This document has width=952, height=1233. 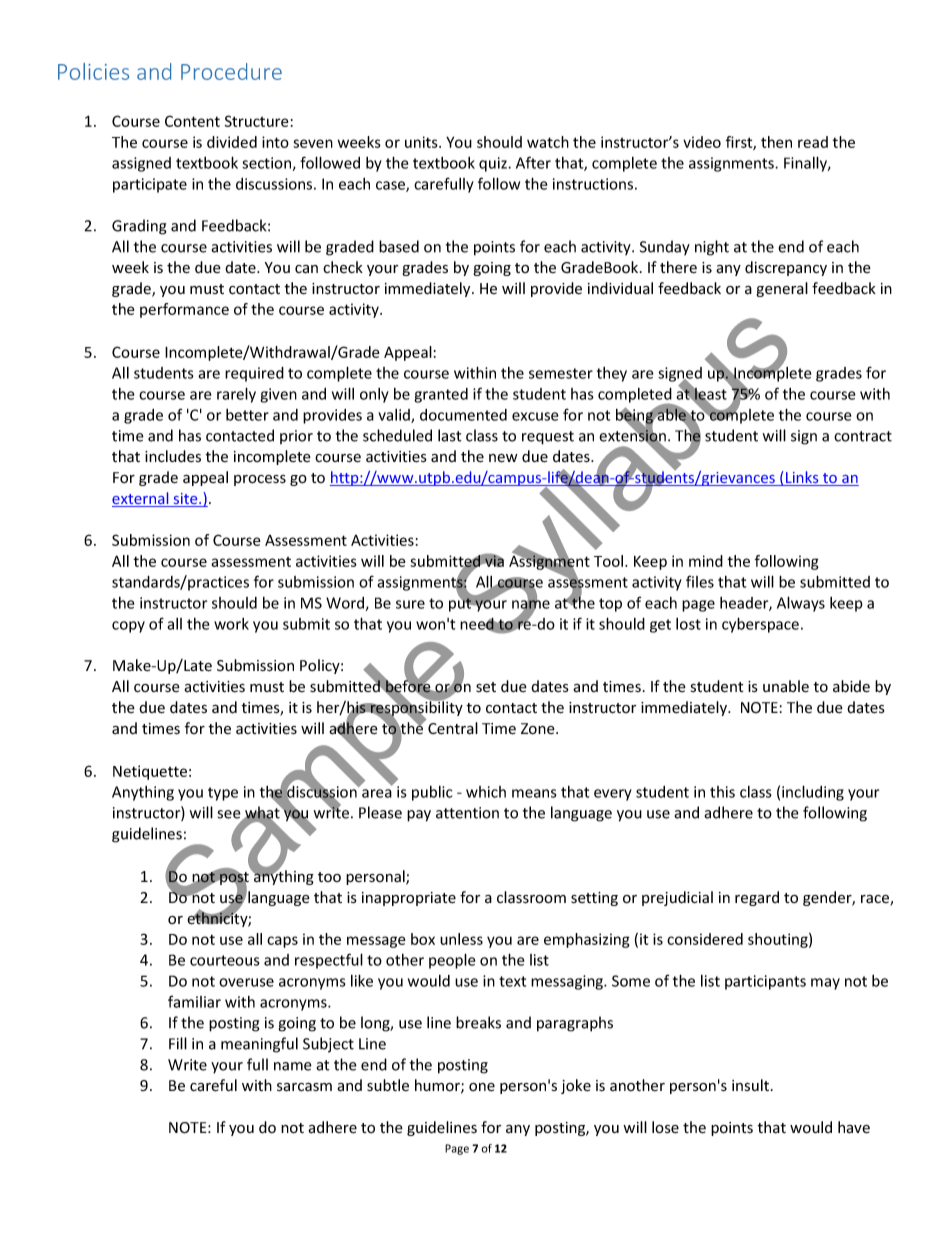 What do you see at coordinates (178, 1043) in the document?
I see `Fill` at bounding box center [178, 1043].
